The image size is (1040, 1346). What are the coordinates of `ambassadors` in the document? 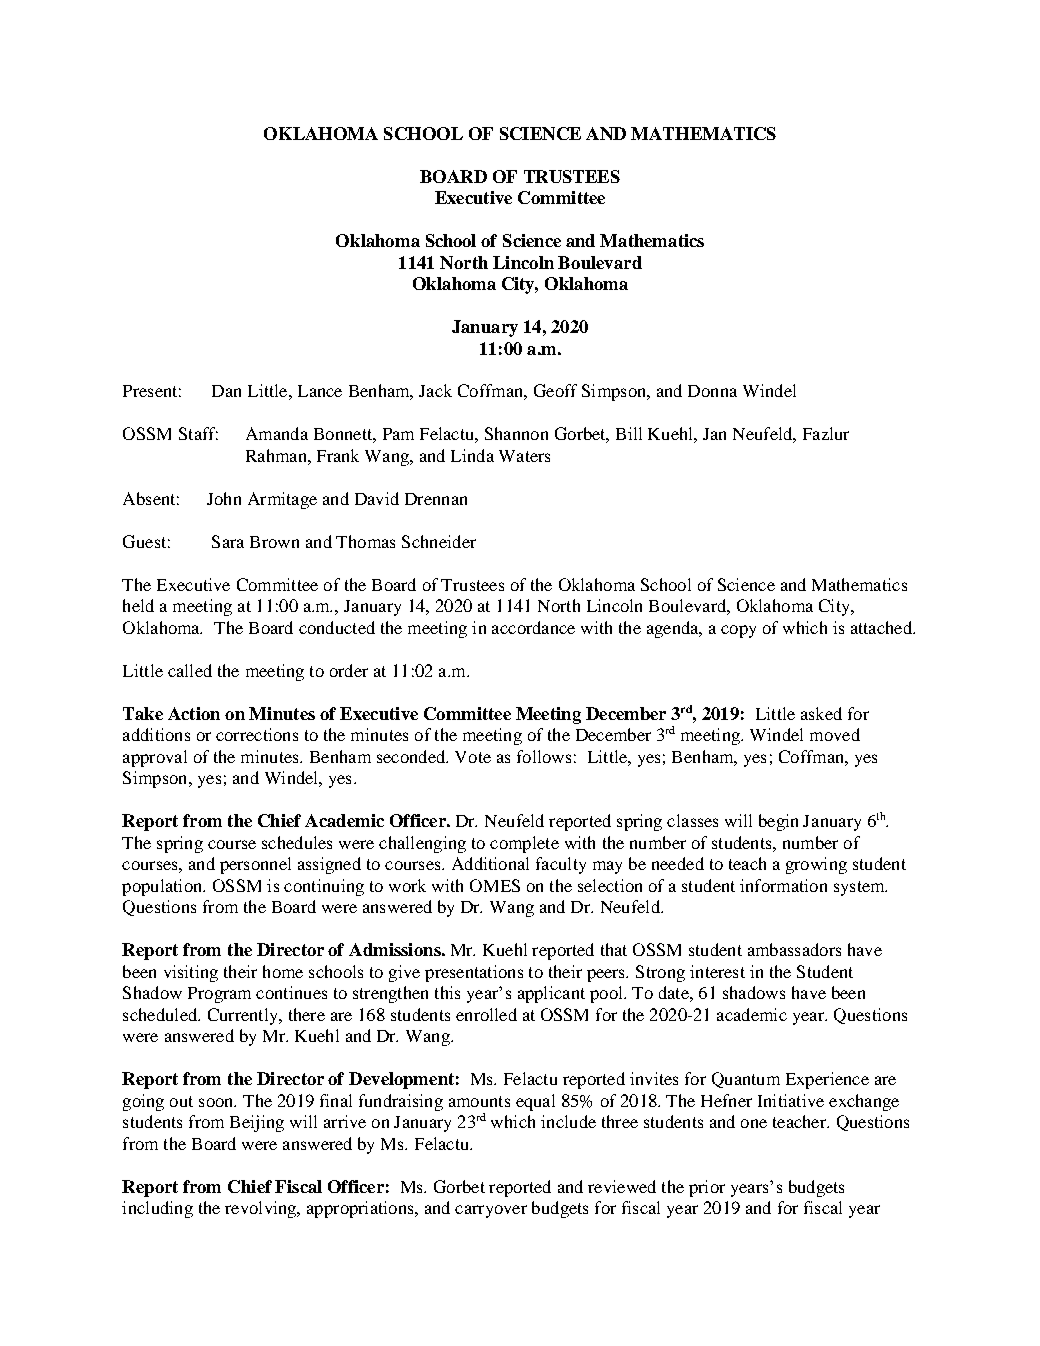 It's located at (794, 949).
